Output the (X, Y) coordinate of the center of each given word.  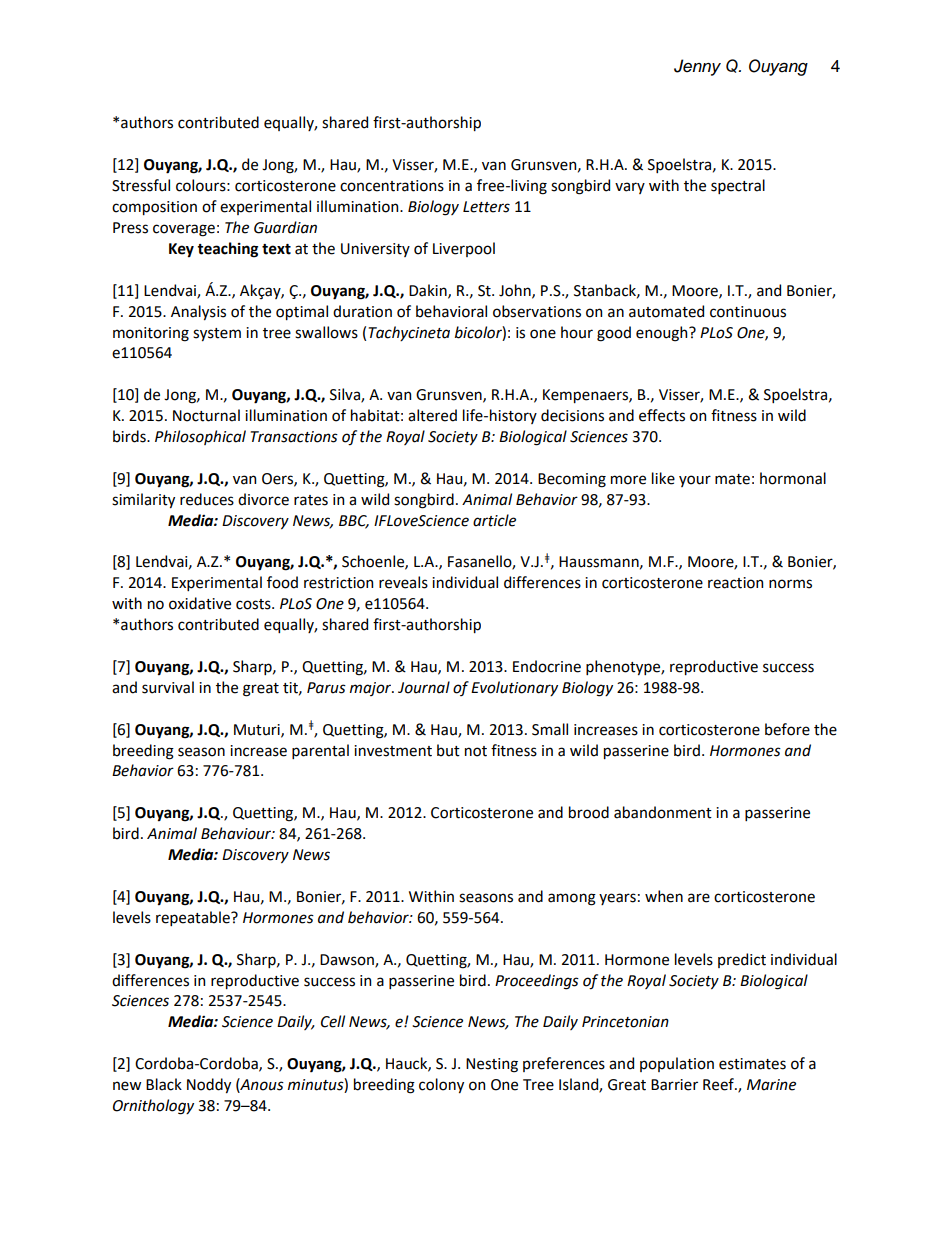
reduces (207, 499)
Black (164, 1084)
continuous (748, 312)
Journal (424, 687)
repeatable (194, 918)
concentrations (392, 186)
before (787, 729)
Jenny (697, 67)
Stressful (141, 185)
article (494, 520)
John (516, 291)
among (572, 899)
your (695, 481)
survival (168, 687)
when (664, 896)
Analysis (198, 312)
